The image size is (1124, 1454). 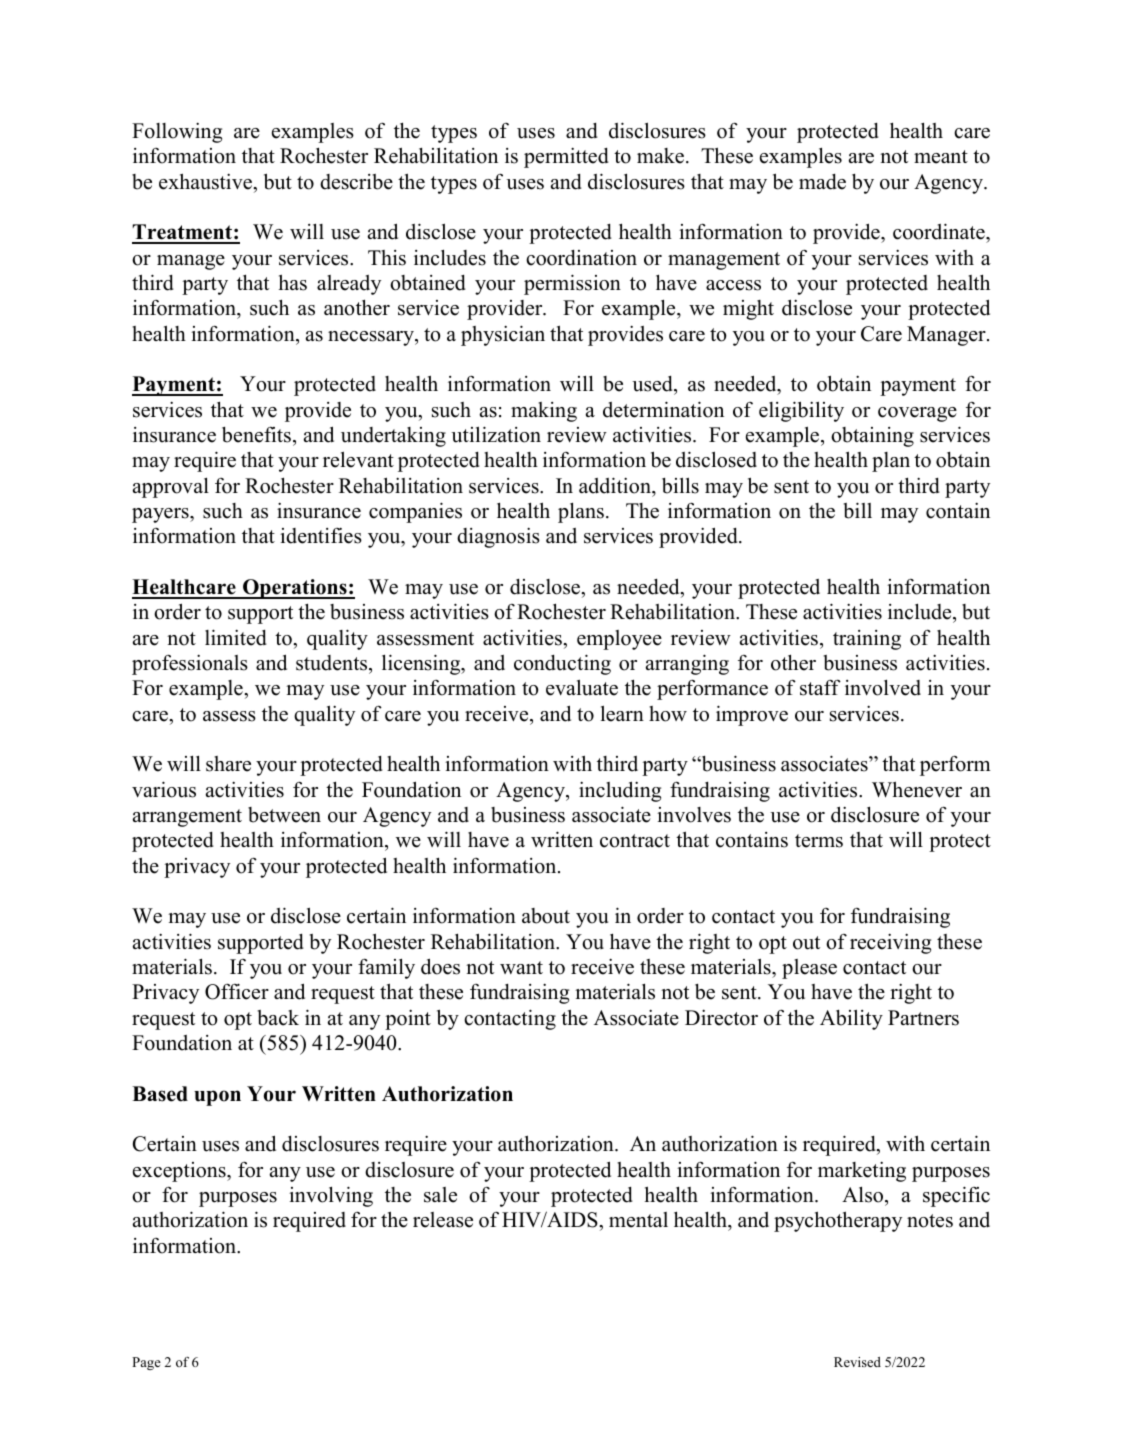 What do you see at coordinates (917, 789) in the image?
I see `Whenever` at bounding box center [917, 789].
